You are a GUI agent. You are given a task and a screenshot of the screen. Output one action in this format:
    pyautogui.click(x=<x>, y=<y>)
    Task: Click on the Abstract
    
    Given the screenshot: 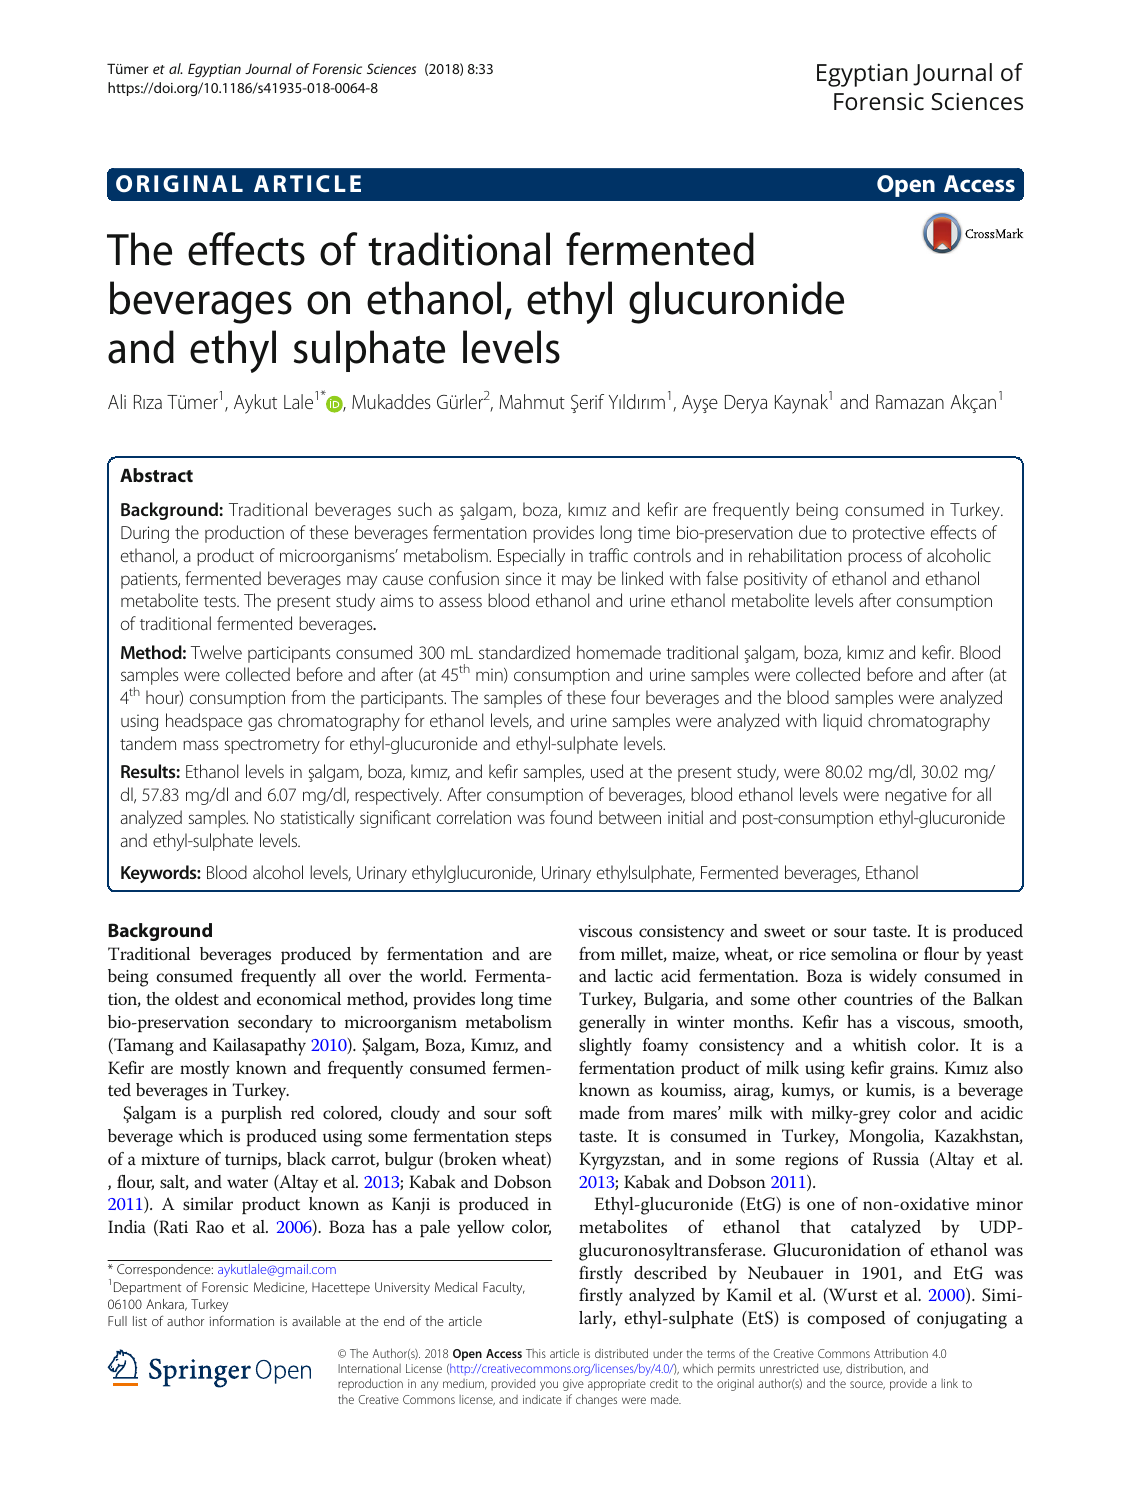 What is the action you would take?
    pyautogui.click(x=156, y=475)
